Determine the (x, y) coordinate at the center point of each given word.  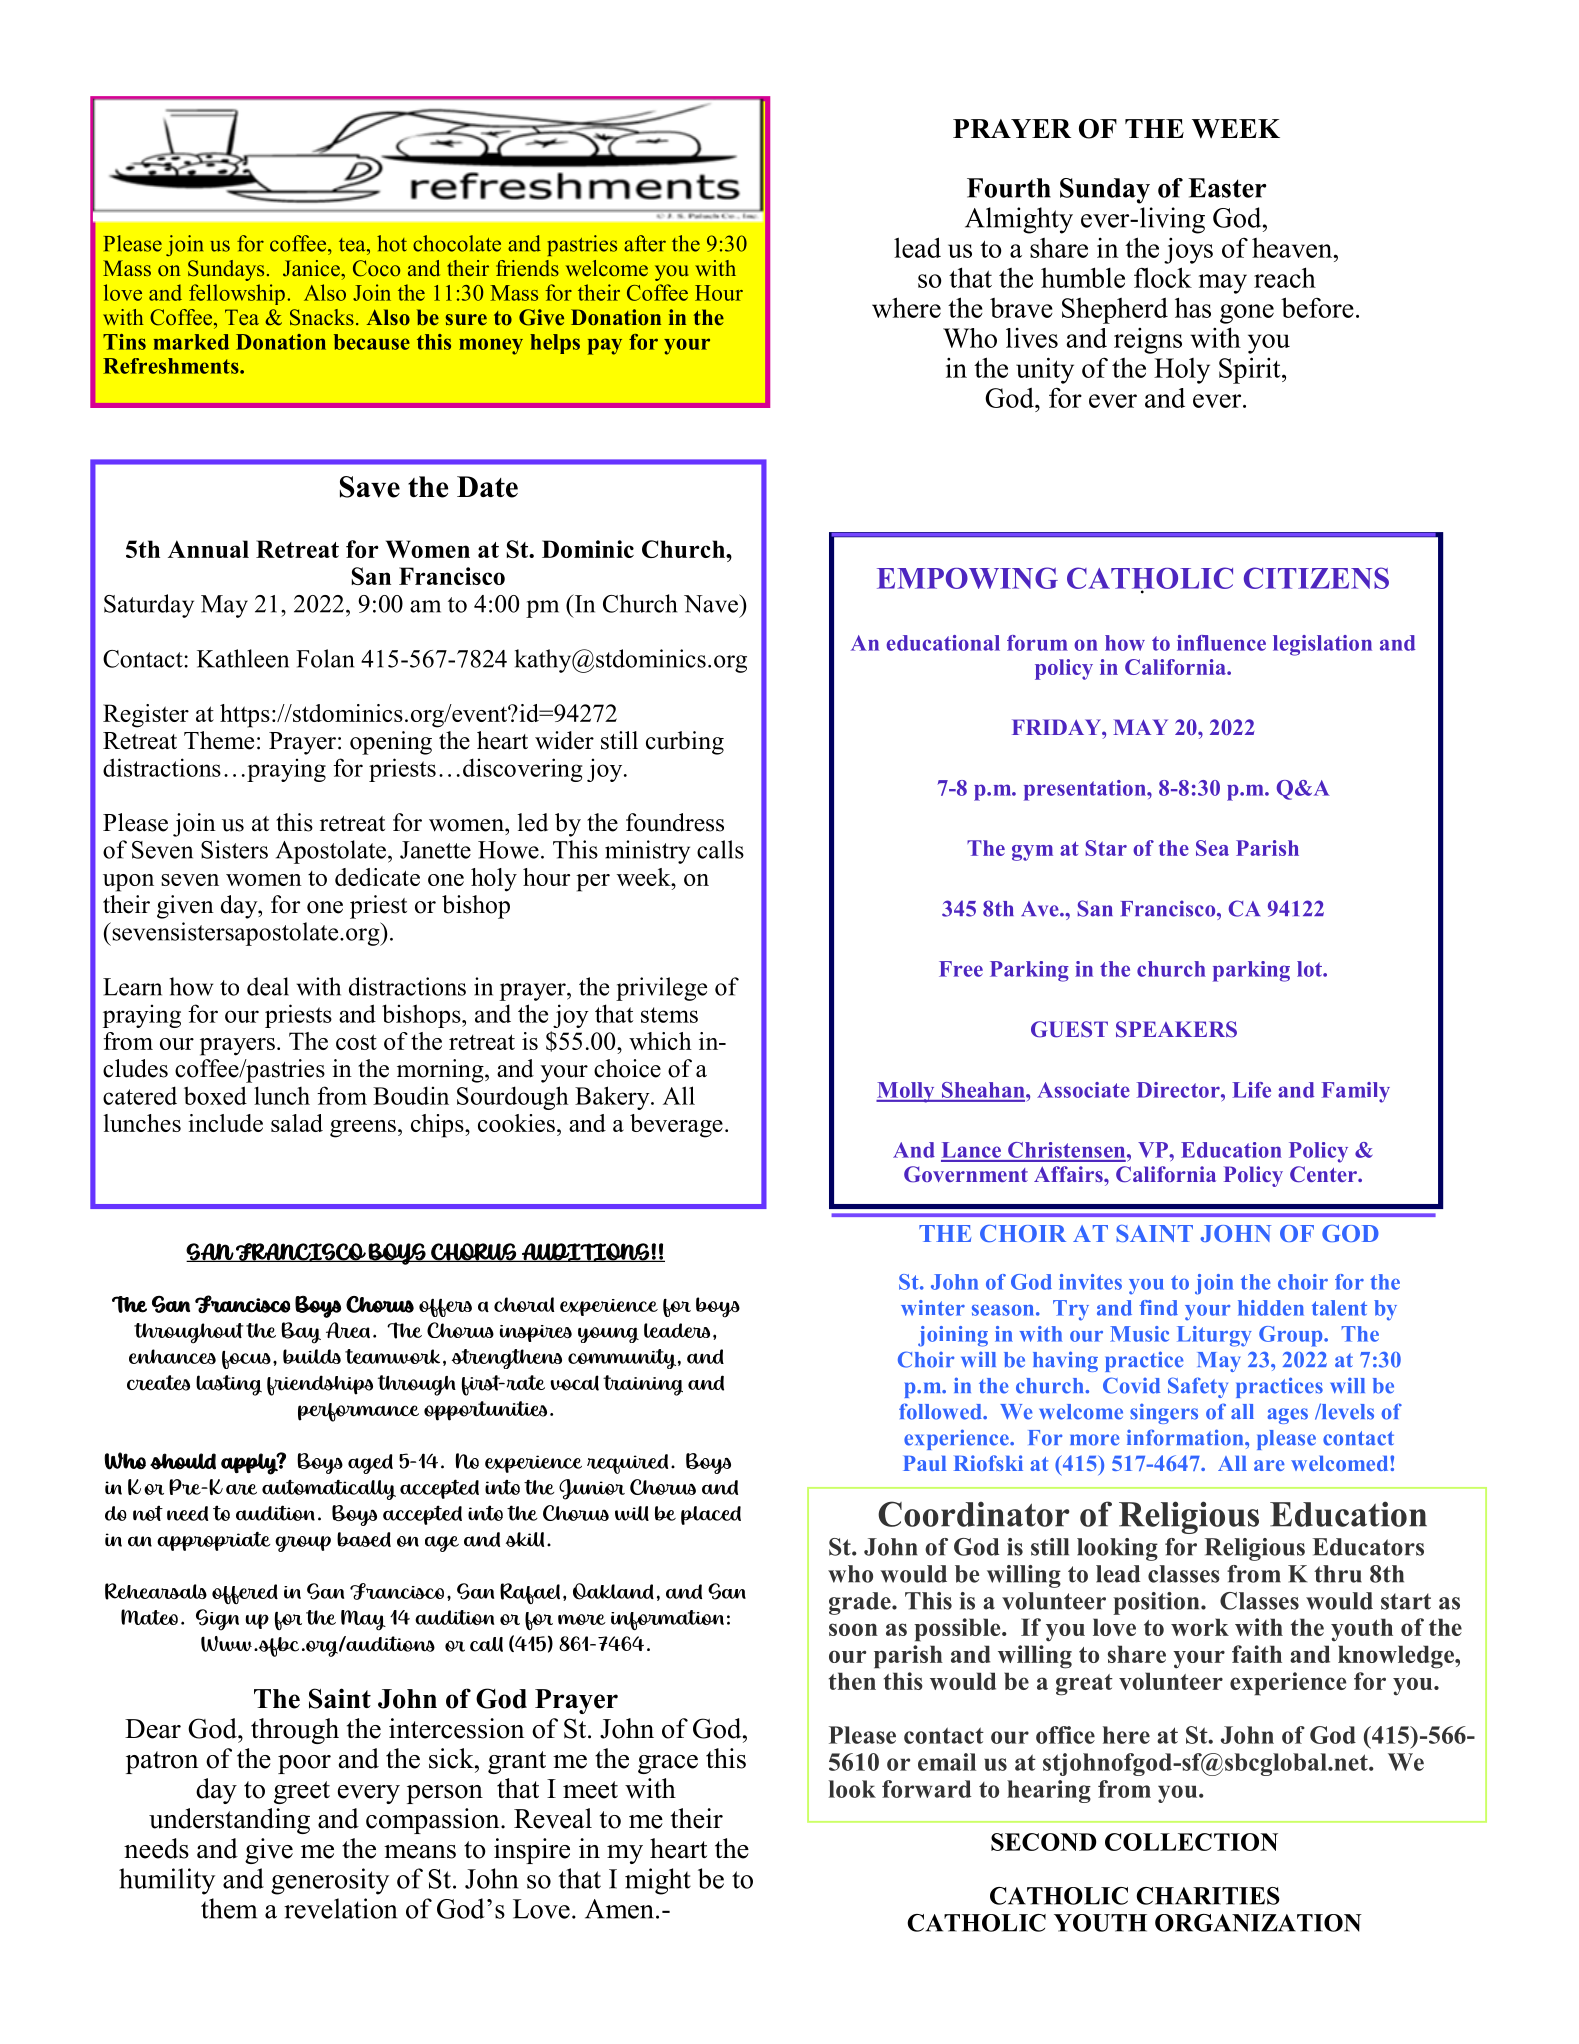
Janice (312, 268)
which (660, 1041)
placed (711, 1515)
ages (1287, 1416)
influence (1221, 643)
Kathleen (243, 658)
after (645, 243)
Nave (712, 603)
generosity (330, 1881)
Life (1251, 1090)
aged (370, 1464)
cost (356, 1042)
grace (668, 1764)
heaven (1292, 248)
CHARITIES (1208, 1896)
